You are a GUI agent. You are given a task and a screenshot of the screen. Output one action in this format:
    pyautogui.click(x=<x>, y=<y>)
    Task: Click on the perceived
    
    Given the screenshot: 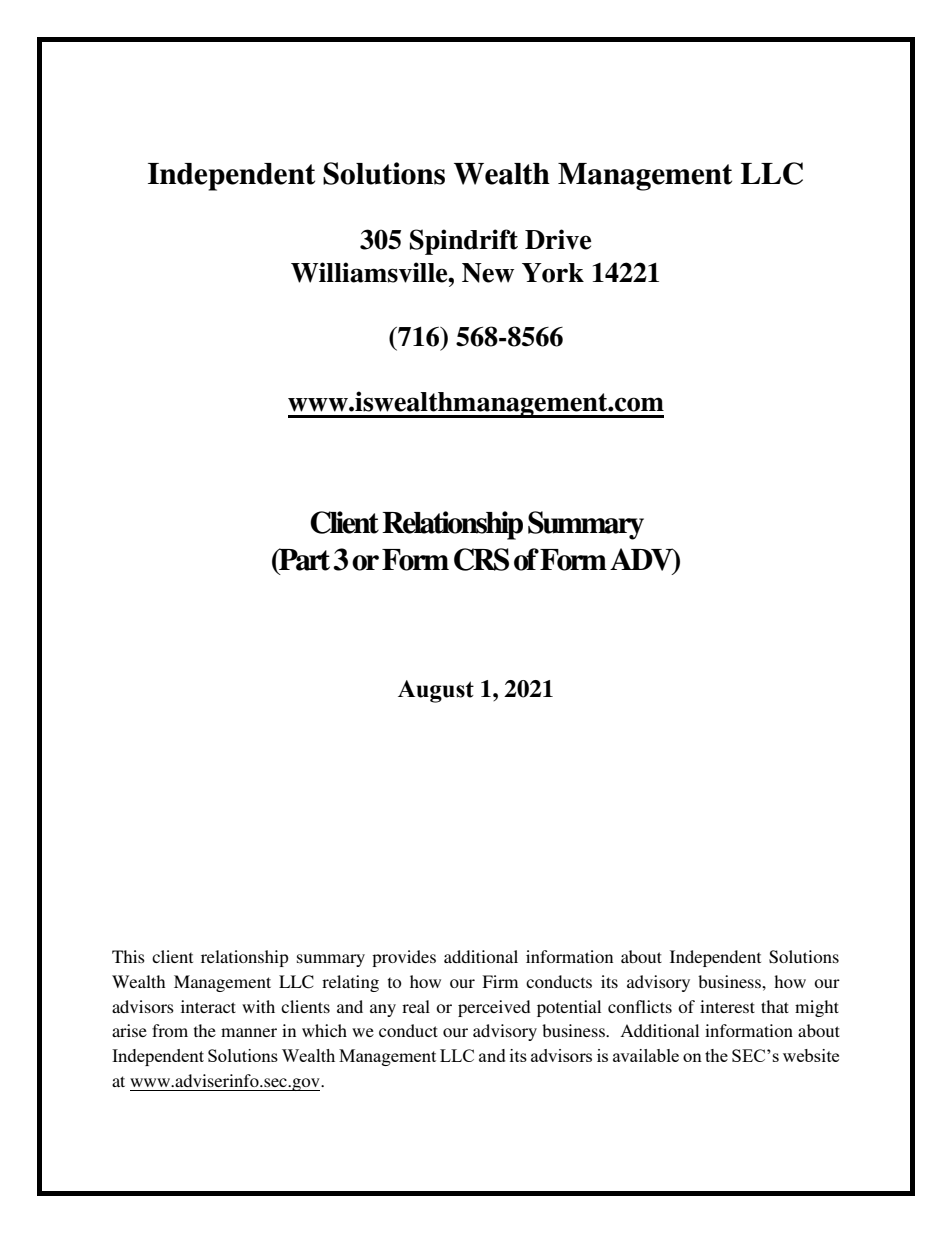 What is the action you would take?
    pyautogui.click(x=494, y=1008)
